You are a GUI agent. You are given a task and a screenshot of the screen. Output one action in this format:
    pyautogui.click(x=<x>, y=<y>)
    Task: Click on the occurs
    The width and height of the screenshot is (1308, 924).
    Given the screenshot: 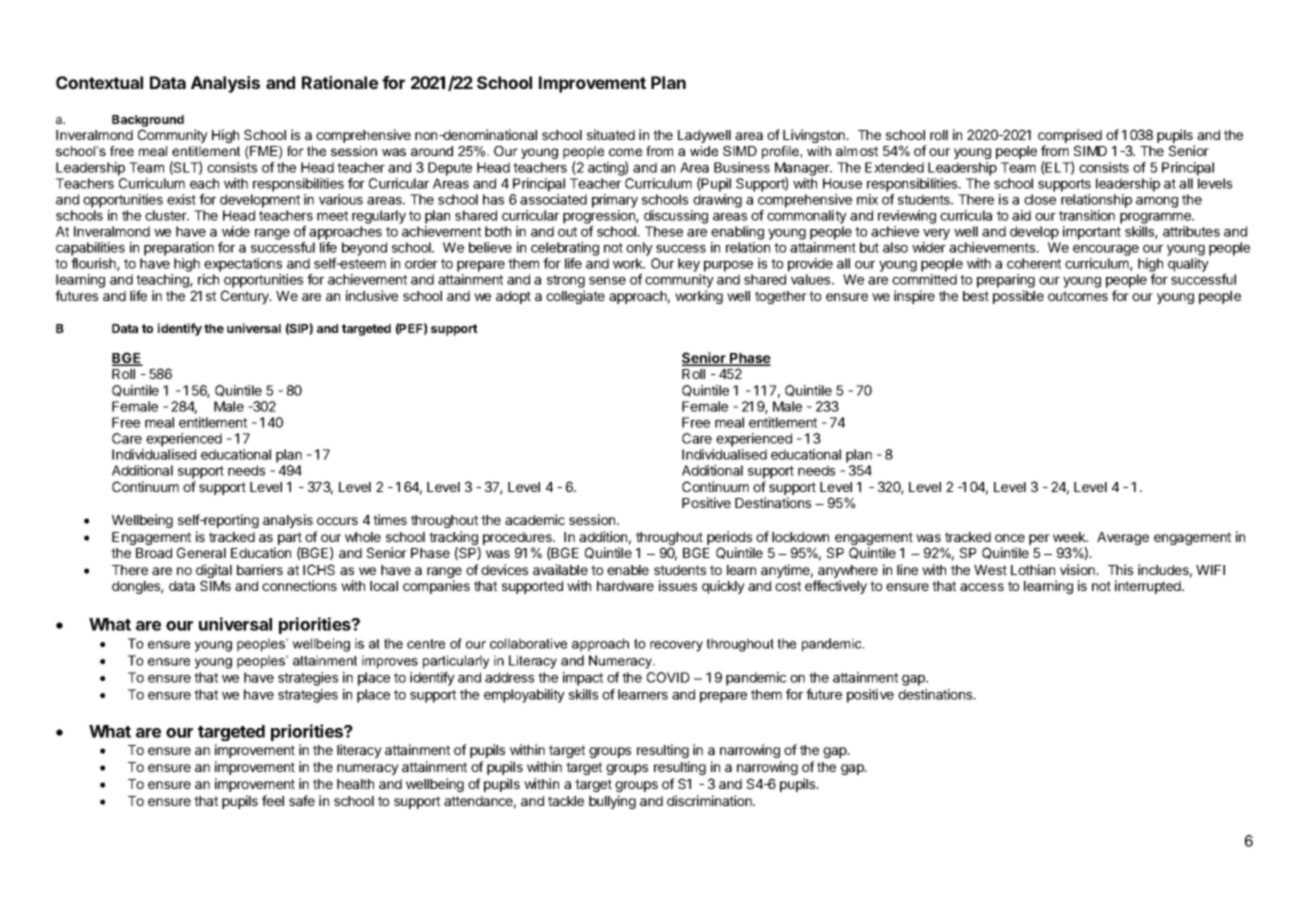 What is the action you would take?
    pyautogui.click(x=337, y=521)
